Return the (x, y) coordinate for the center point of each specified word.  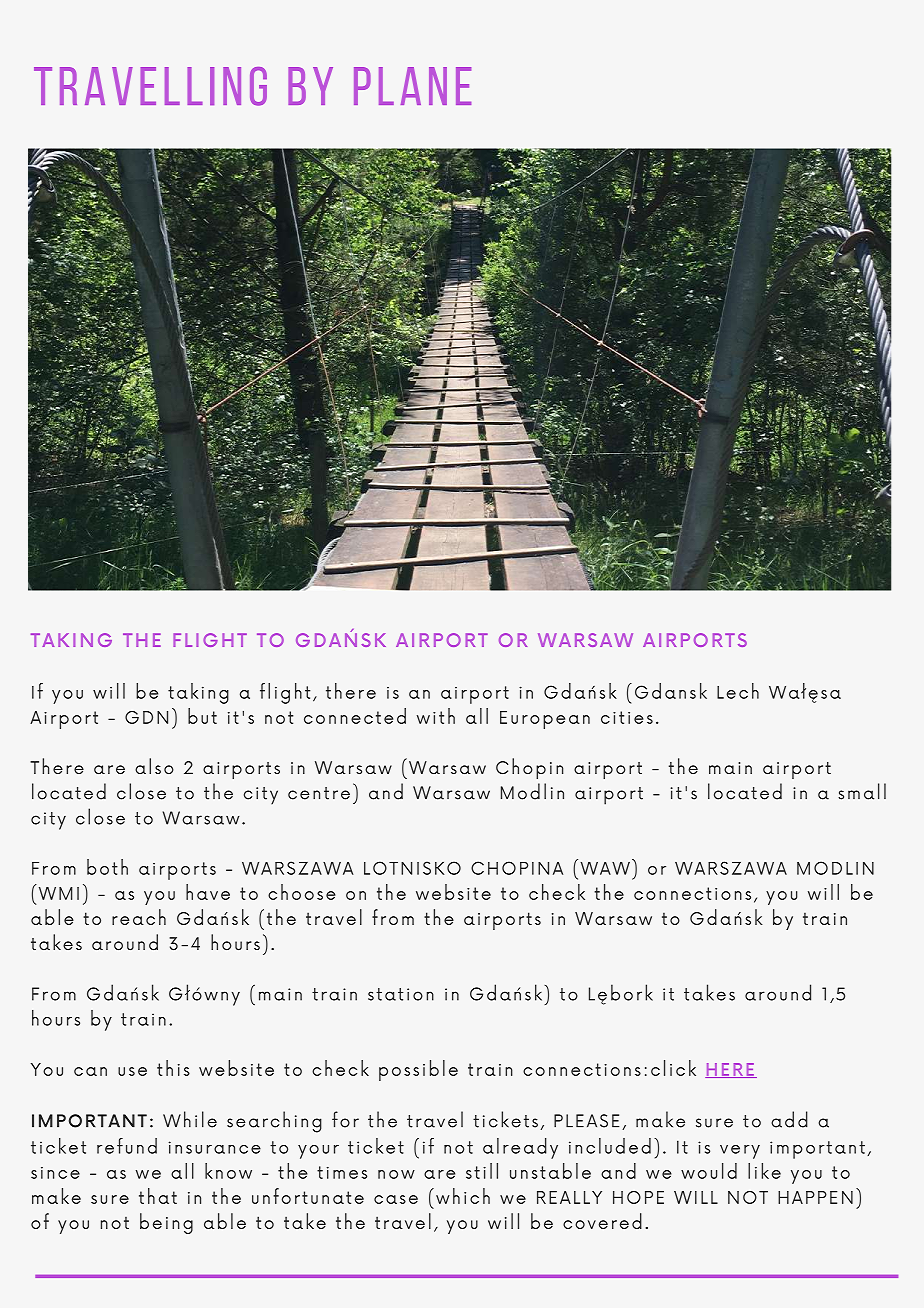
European (545, 720)
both (107, 867)
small (862, 791)
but (202, 716)
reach (139, 917)
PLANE (412, 86)
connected (355, 716)
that (158, 1196)
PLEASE (586, 1121)
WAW (605, 868)
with (436, 716)
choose (302, 892)
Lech (738, 691)
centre (319, 793)
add (789, 1119)
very (740, 1152)
